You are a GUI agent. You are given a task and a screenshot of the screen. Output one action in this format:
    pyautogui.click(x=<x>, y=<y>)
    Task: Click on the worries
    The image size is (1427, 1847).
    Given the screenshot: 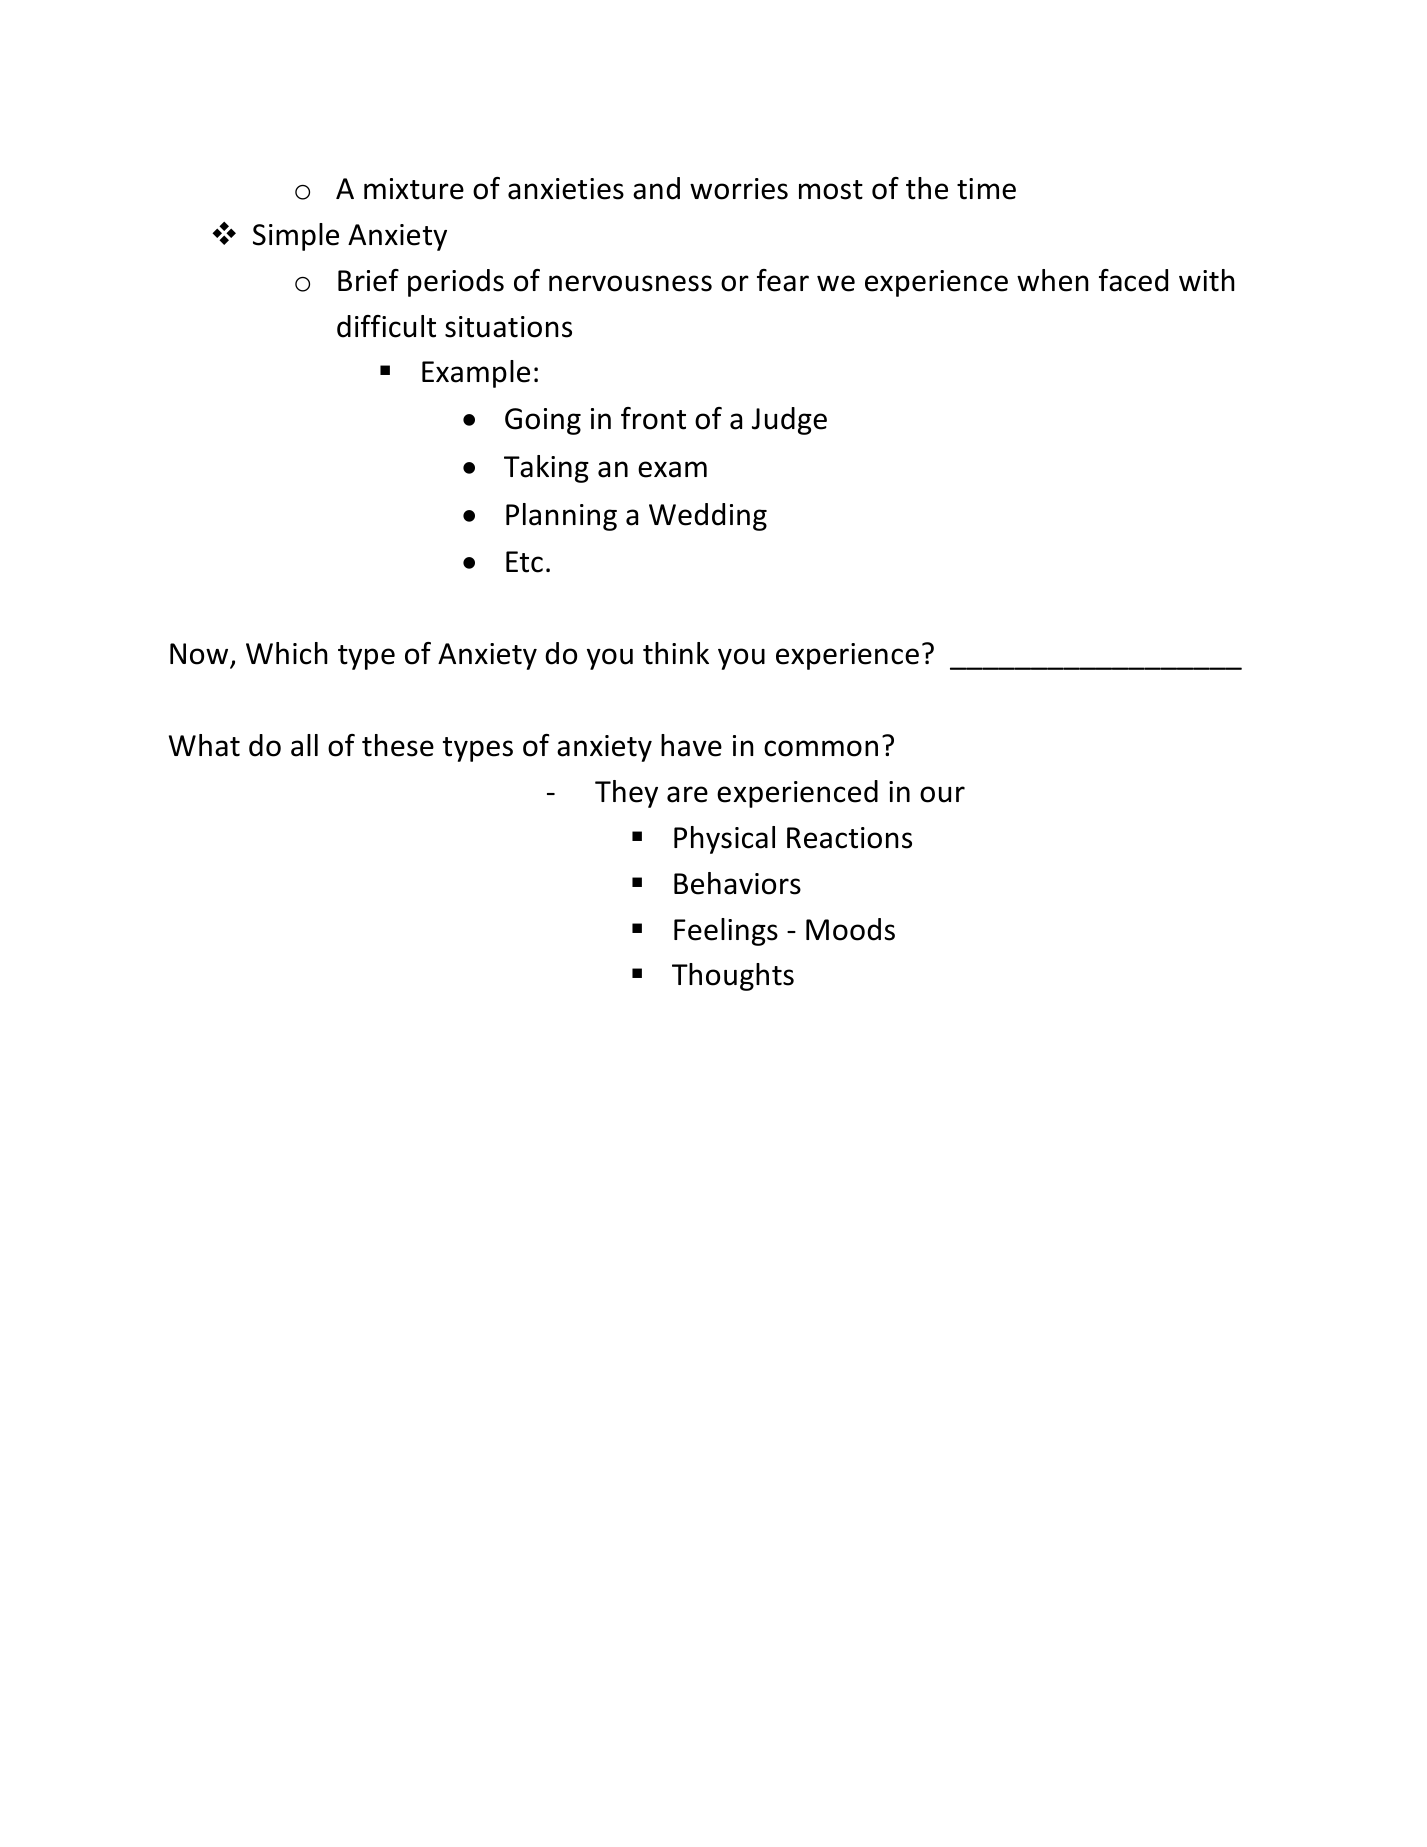 What is the action you would take?
    pyautogui.click(x=739, y=189)
